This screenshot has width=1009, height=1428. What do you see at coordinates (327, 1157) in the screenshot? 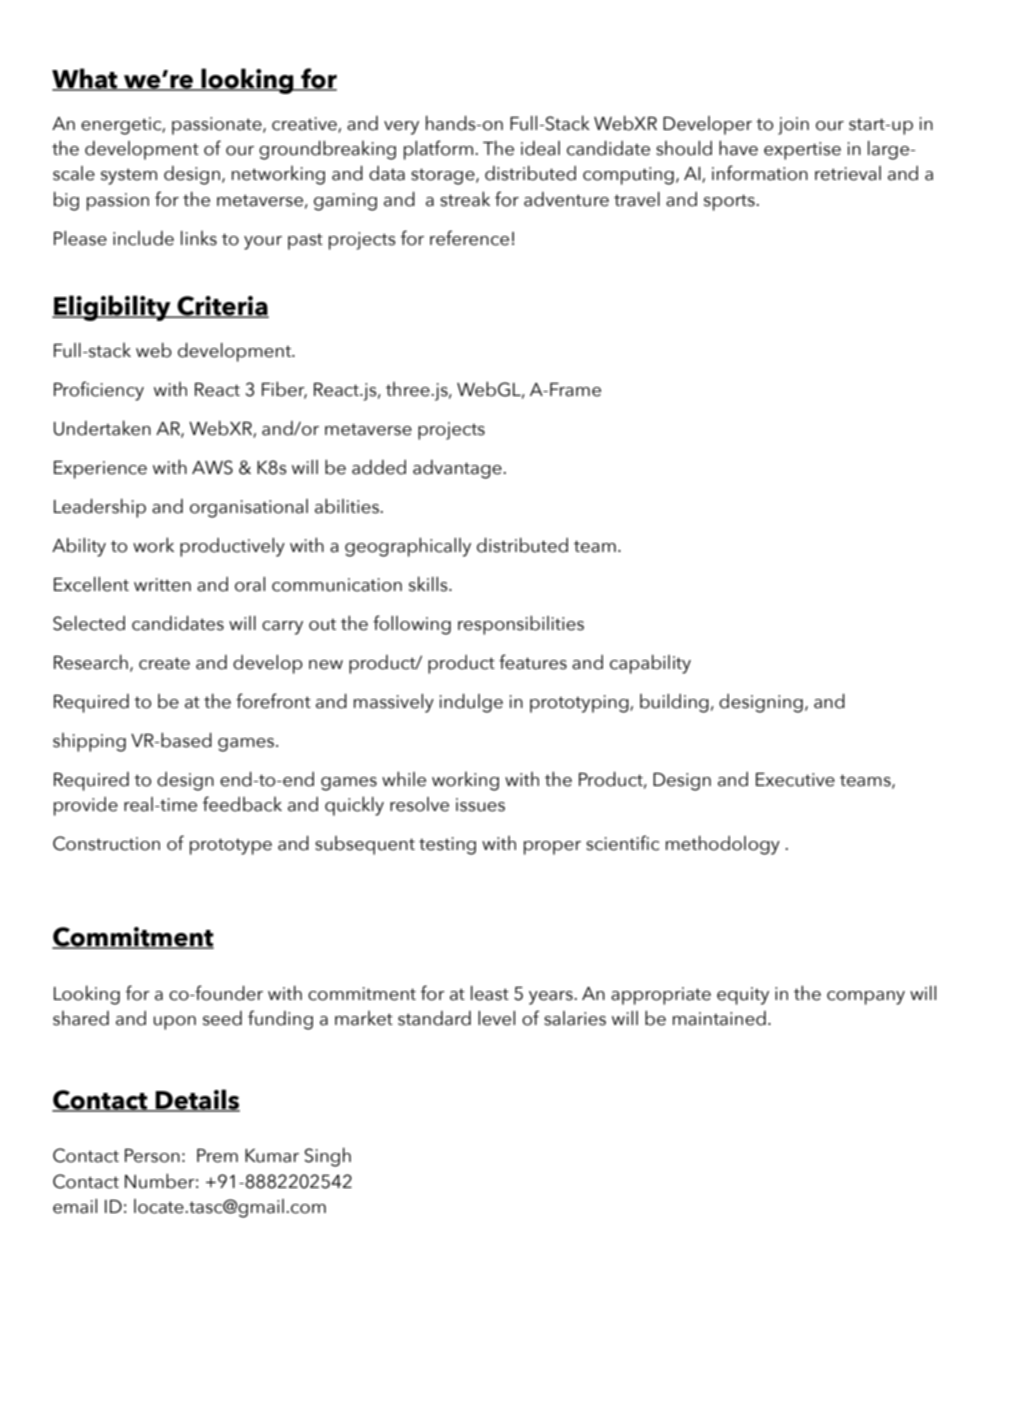
I see `Singh` at bounding box center [327, 1157].
